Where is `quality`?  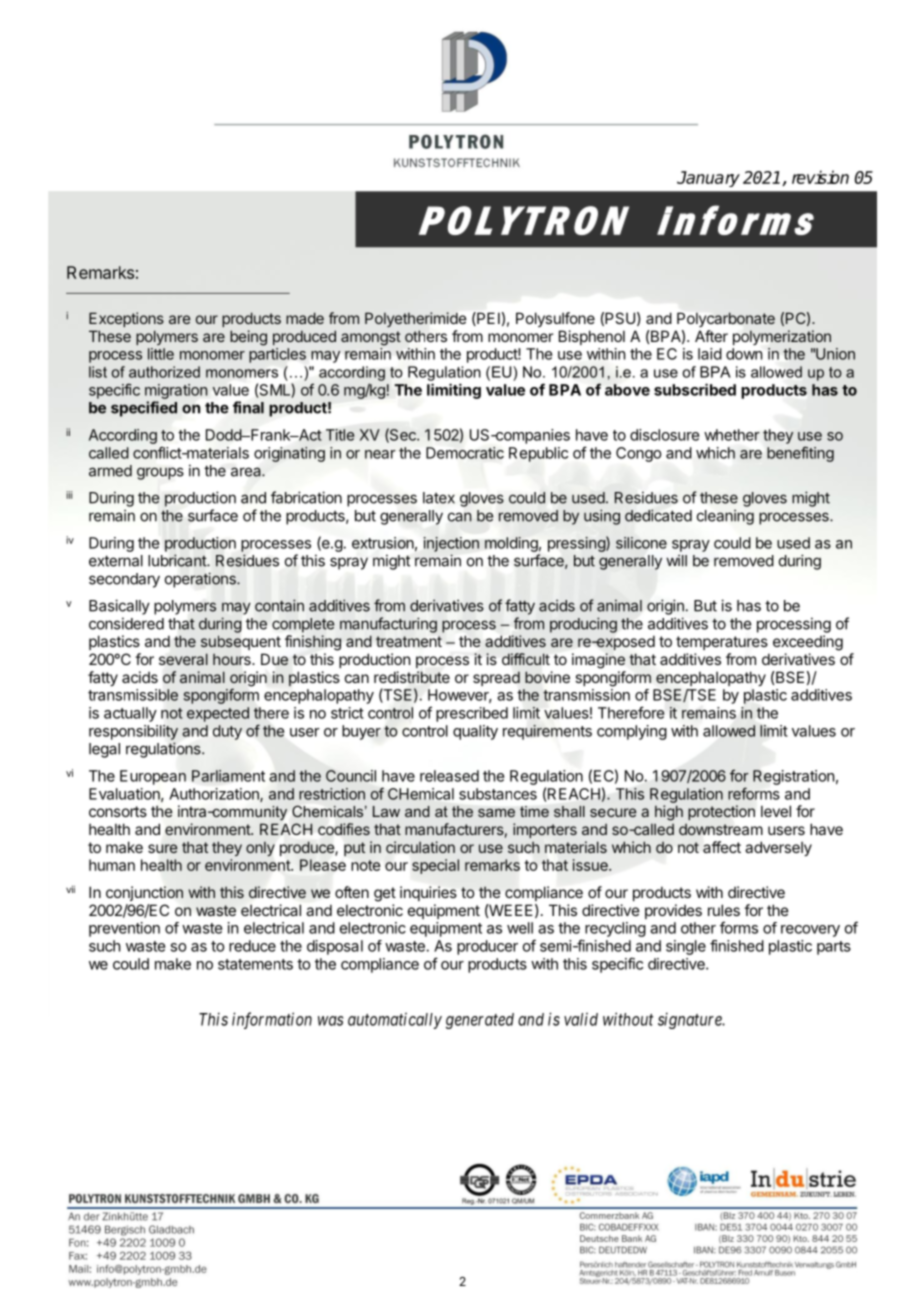
quality is located at coordinates (475, 732).
